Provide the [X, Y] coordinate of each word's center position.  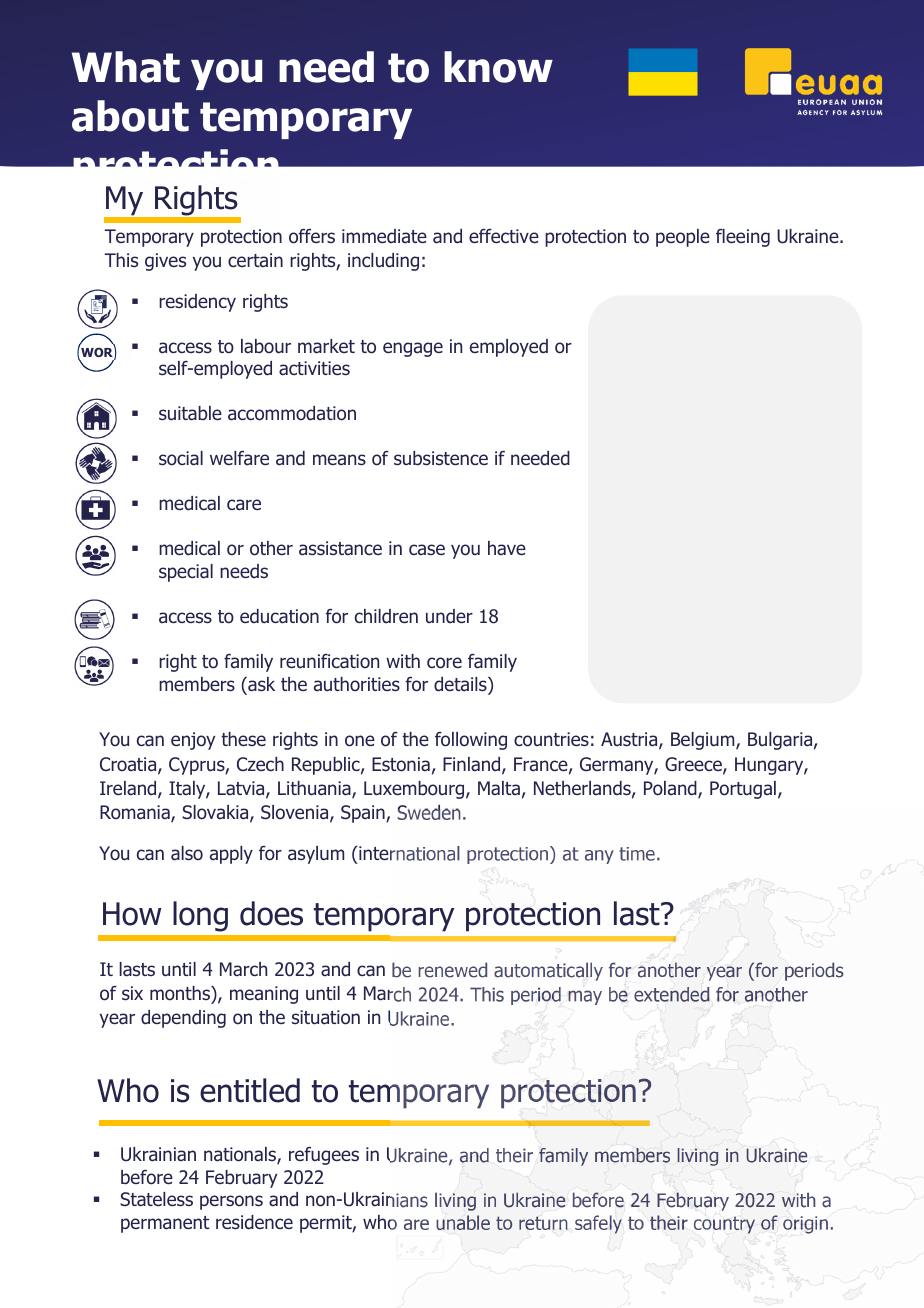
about [130, 116]
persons [231, 1202]
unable [463, 1222]
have [507, 548]
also [187, 853]
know [498, 67]
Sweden [428, 812]
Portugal [743, 790]
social [181, 458]
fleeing [743, 238]
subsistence [441, 458]
